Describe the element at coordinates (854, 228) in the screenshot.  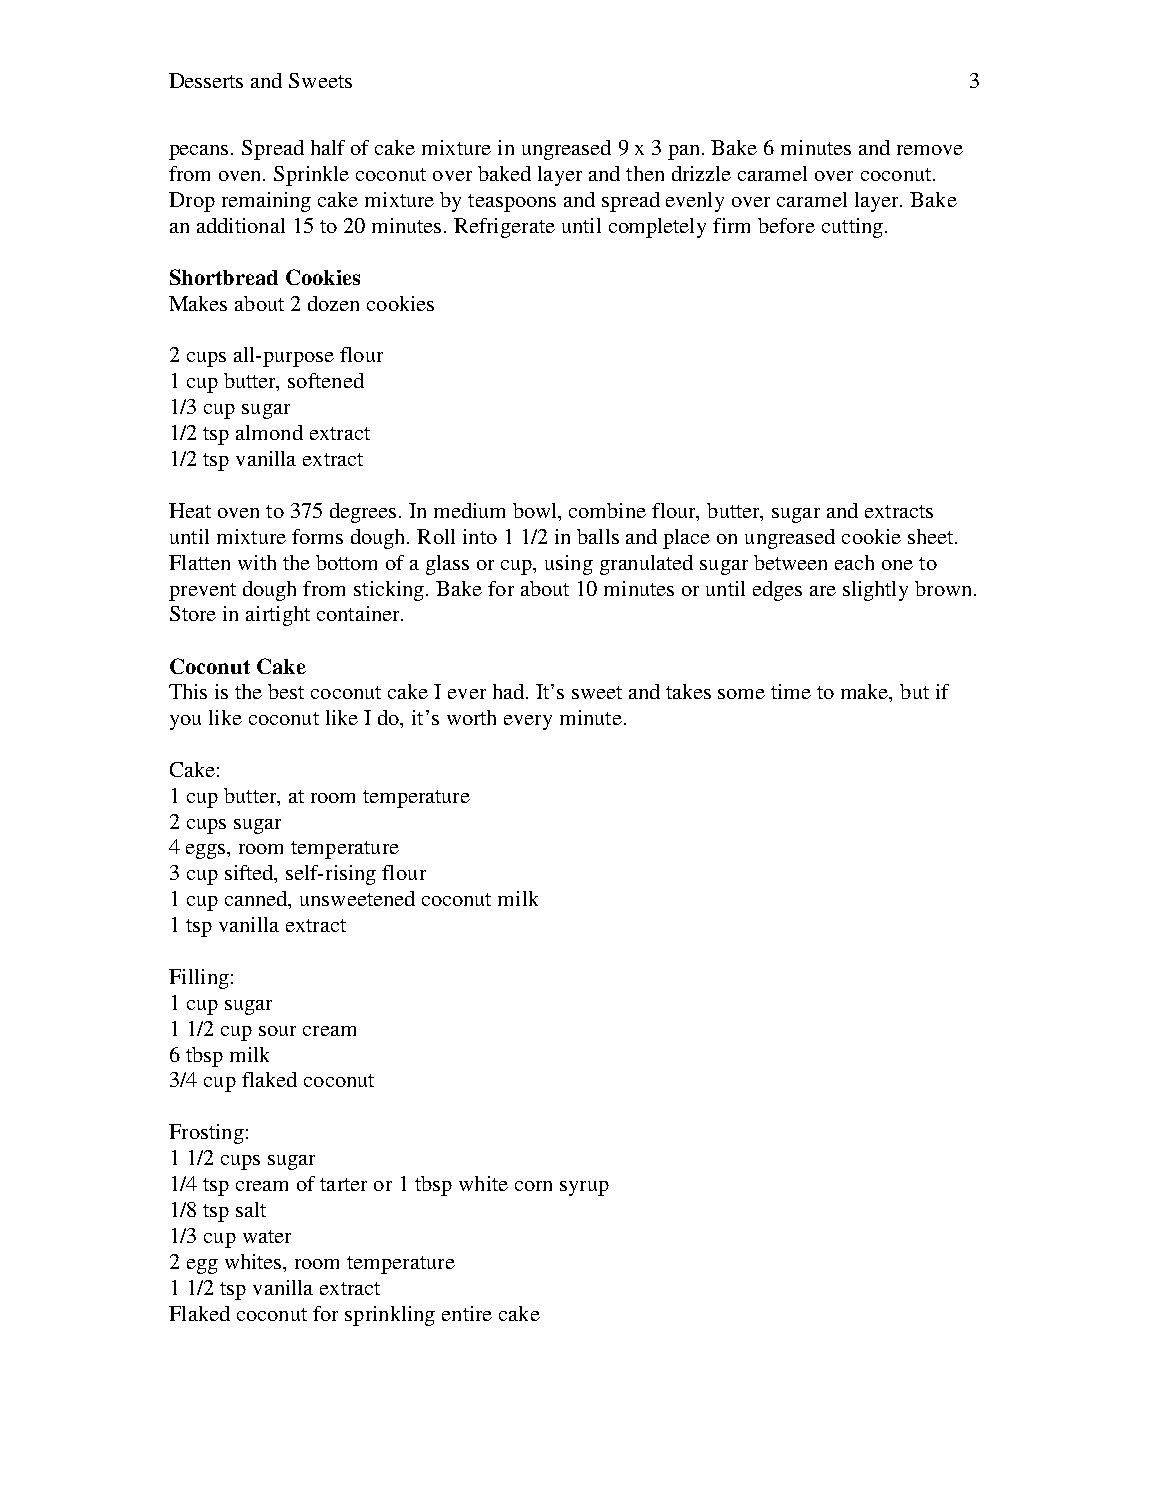
I see `cutting` at that location.
